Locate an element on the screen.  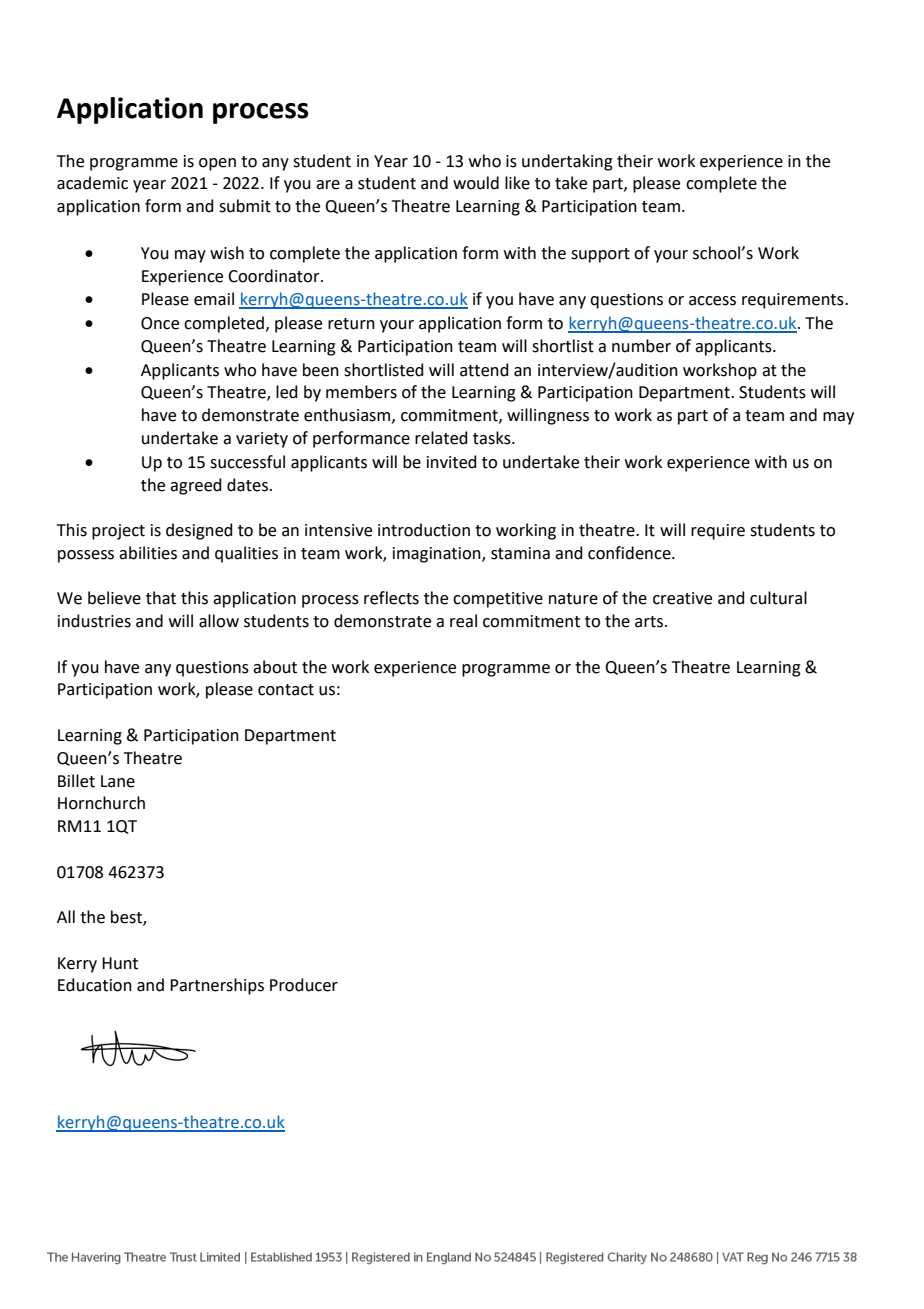
abilities is located at coordinates (148, 553).
